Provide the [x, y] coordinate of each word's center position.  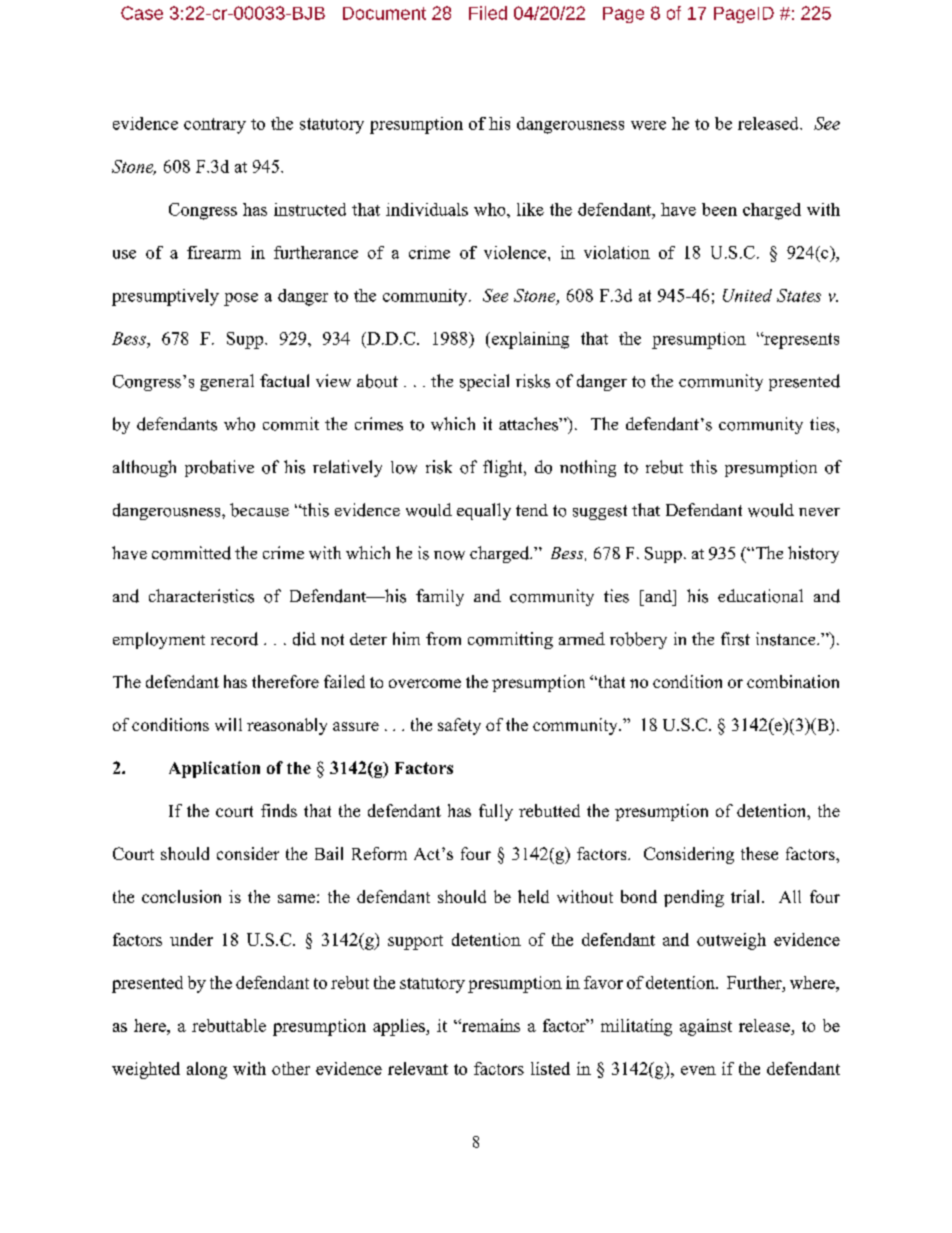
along [207, 1070]
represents [800, 340]
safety [459, 726]
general [227, 382]
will [228, 724]
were [648, 125]
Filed [488, 13]
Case [142, 13]
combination [793, 681]
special [484, 382]
